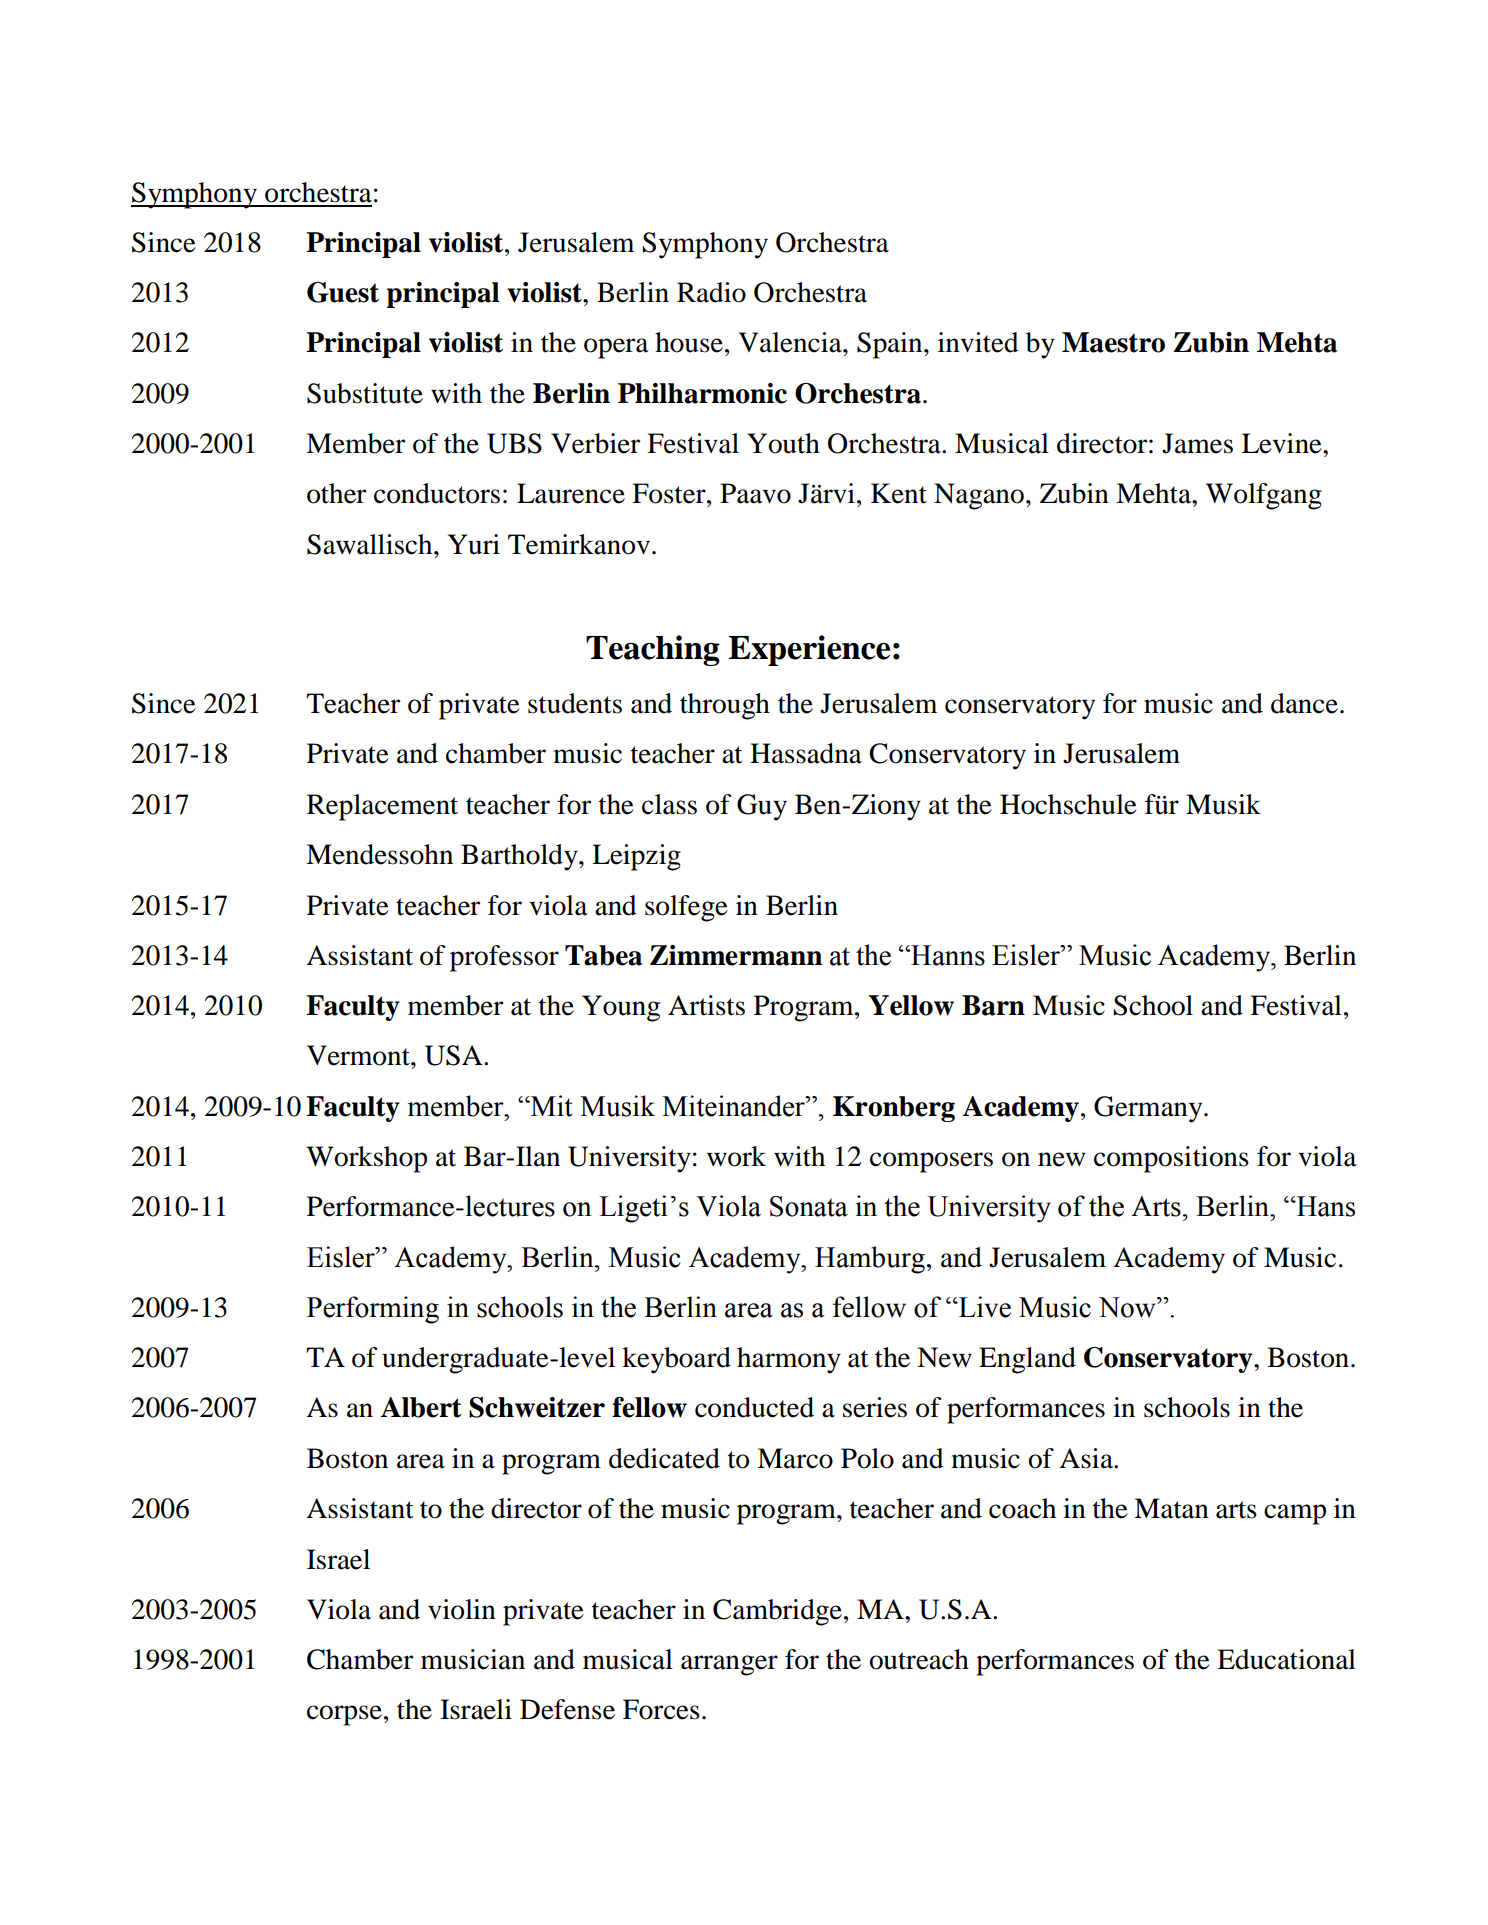 The height and width of the screenshot is (1925, 1488). What do you see at coordinates (911, 1005) in the screenshot?
I see `Yellow` at bounding box center [911, 1005].
